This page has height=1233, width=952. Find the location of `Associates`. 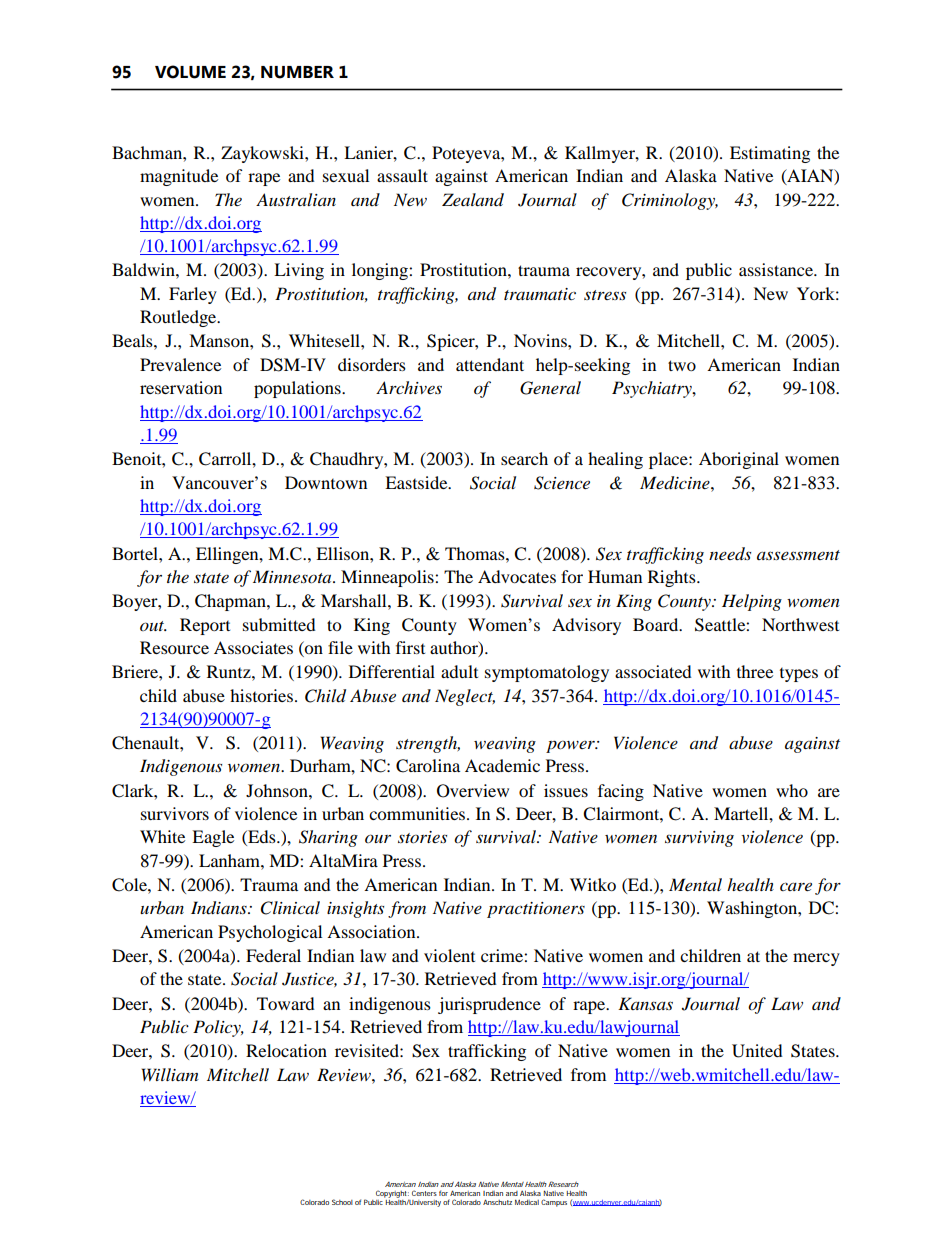

Associates is located at coordinates (253, 647).
